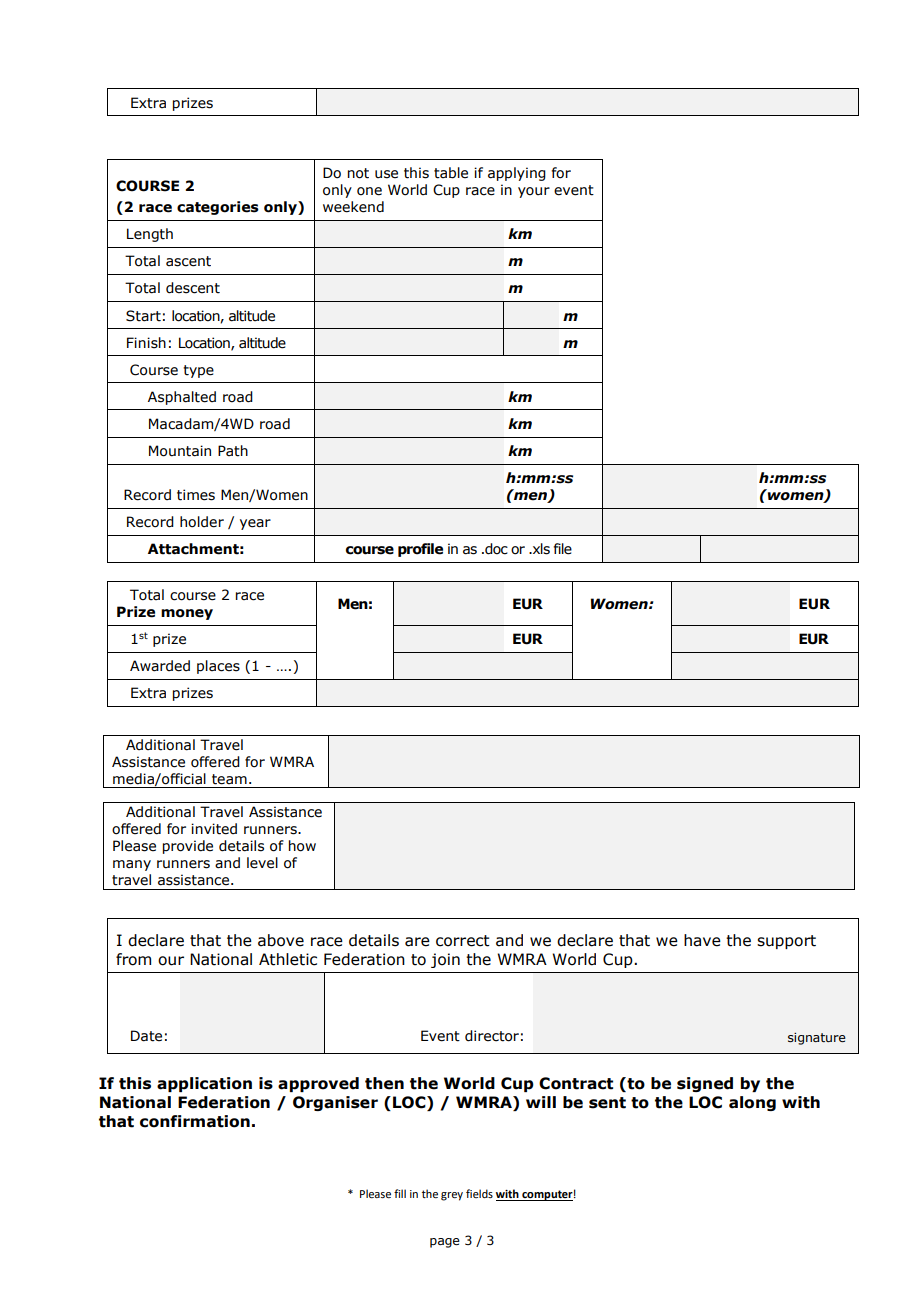  What do you see at coordinates (195, 1121) in the page?
I see `confirmation` at bounding box center [195, 1121].
